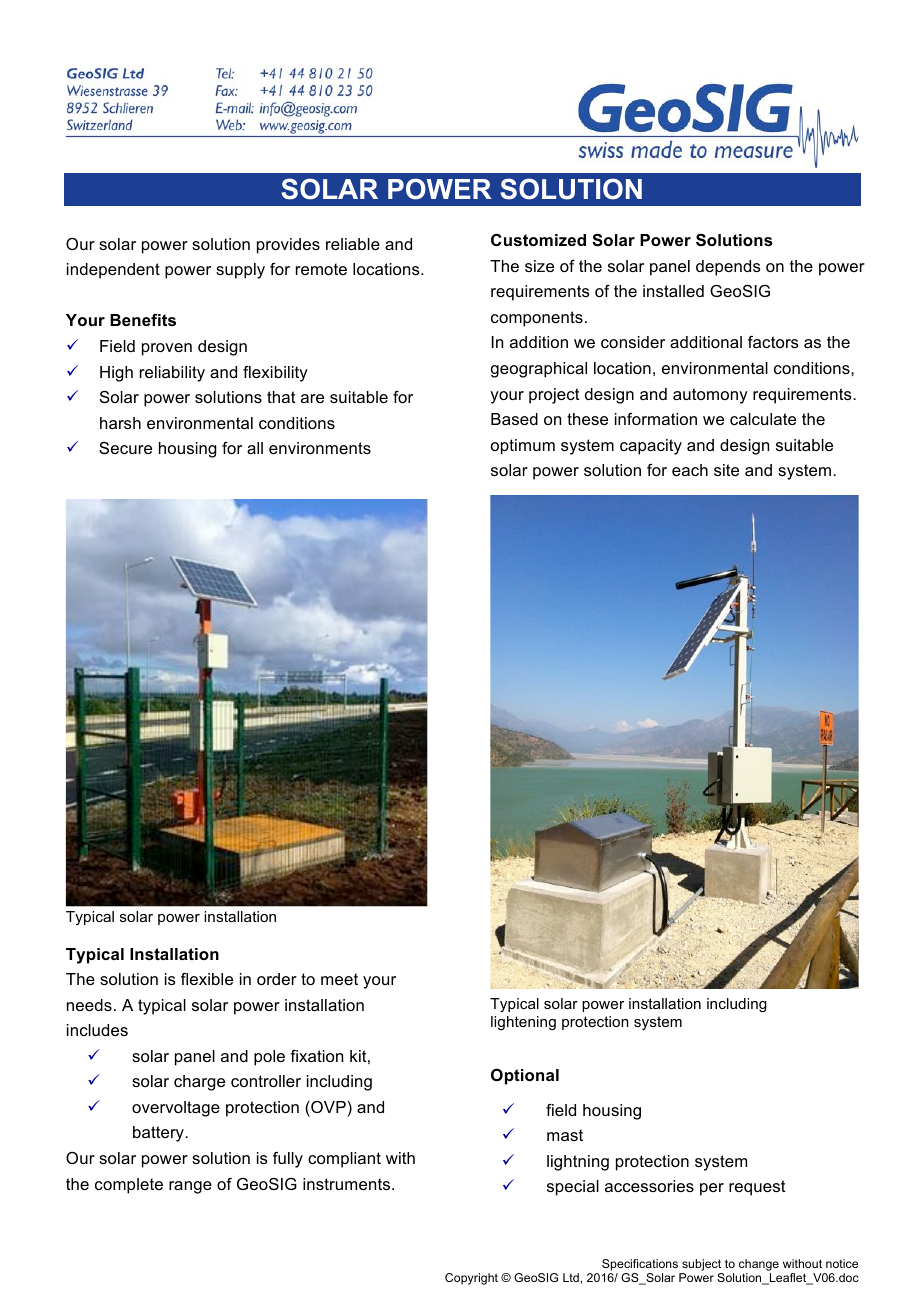  I want to click on optimum, so click(523, 447).
